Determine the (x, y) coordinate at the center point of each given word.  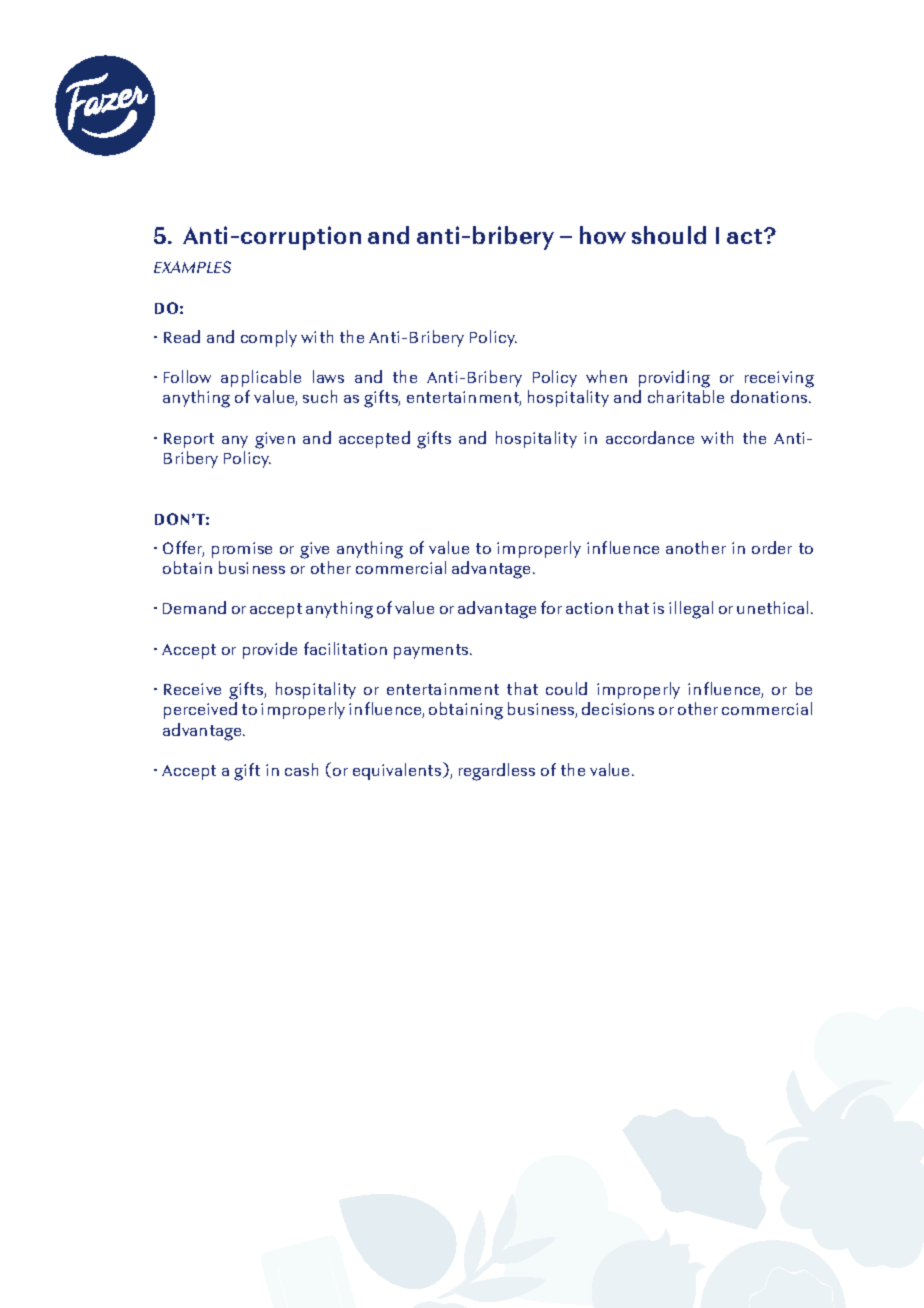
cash (301, 769)
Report (189, 440)
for (551, 607)
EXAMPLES (192, 267)
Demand (194, 607)
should (669, 235)
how (603, 235)
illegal (691, 610)
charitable (686, 396)
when (606, 376)
